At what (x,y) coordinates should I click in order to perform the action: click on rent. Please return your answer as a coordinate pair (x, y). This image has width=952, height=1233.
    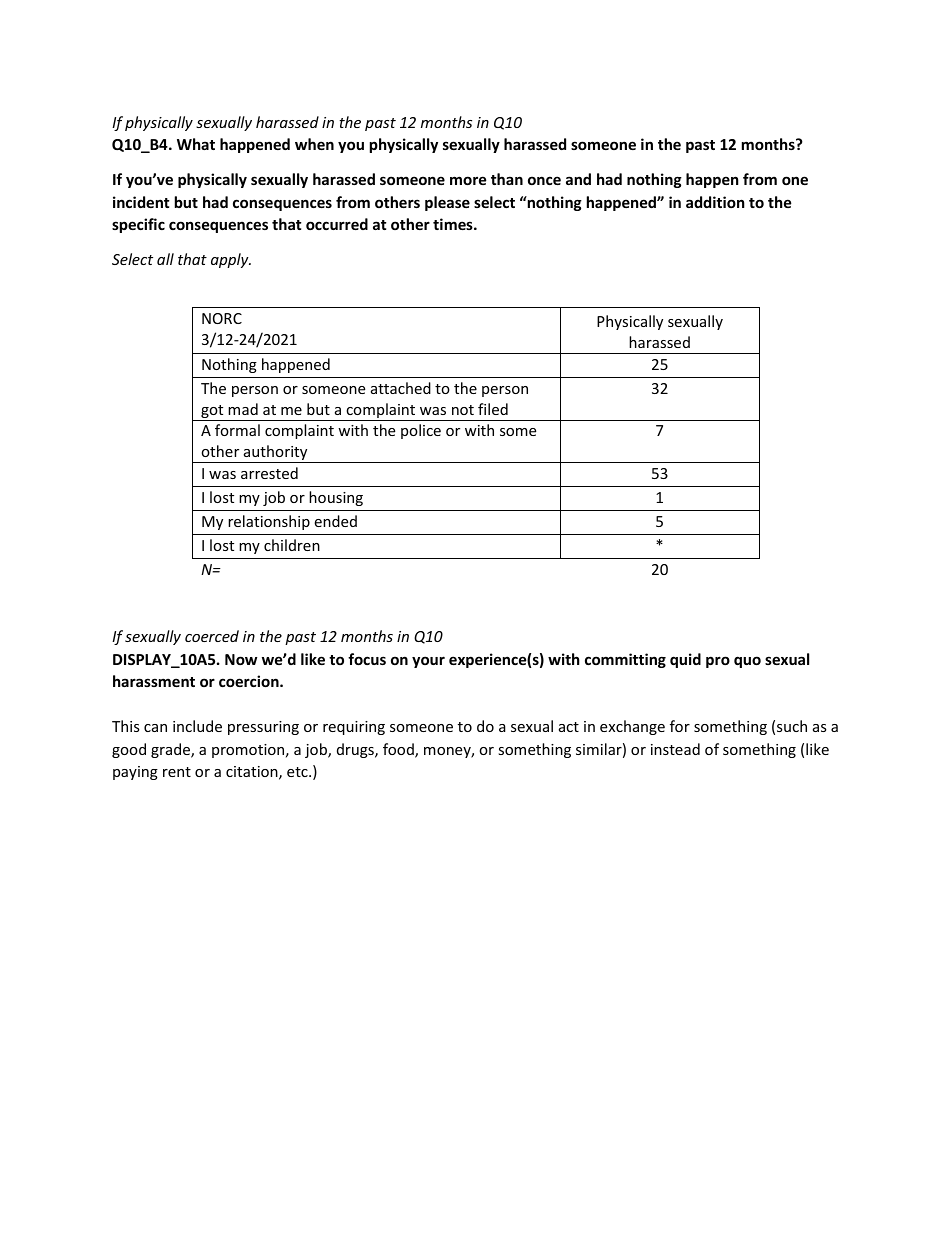
    Looking at the image, I should click on (177, 772).
